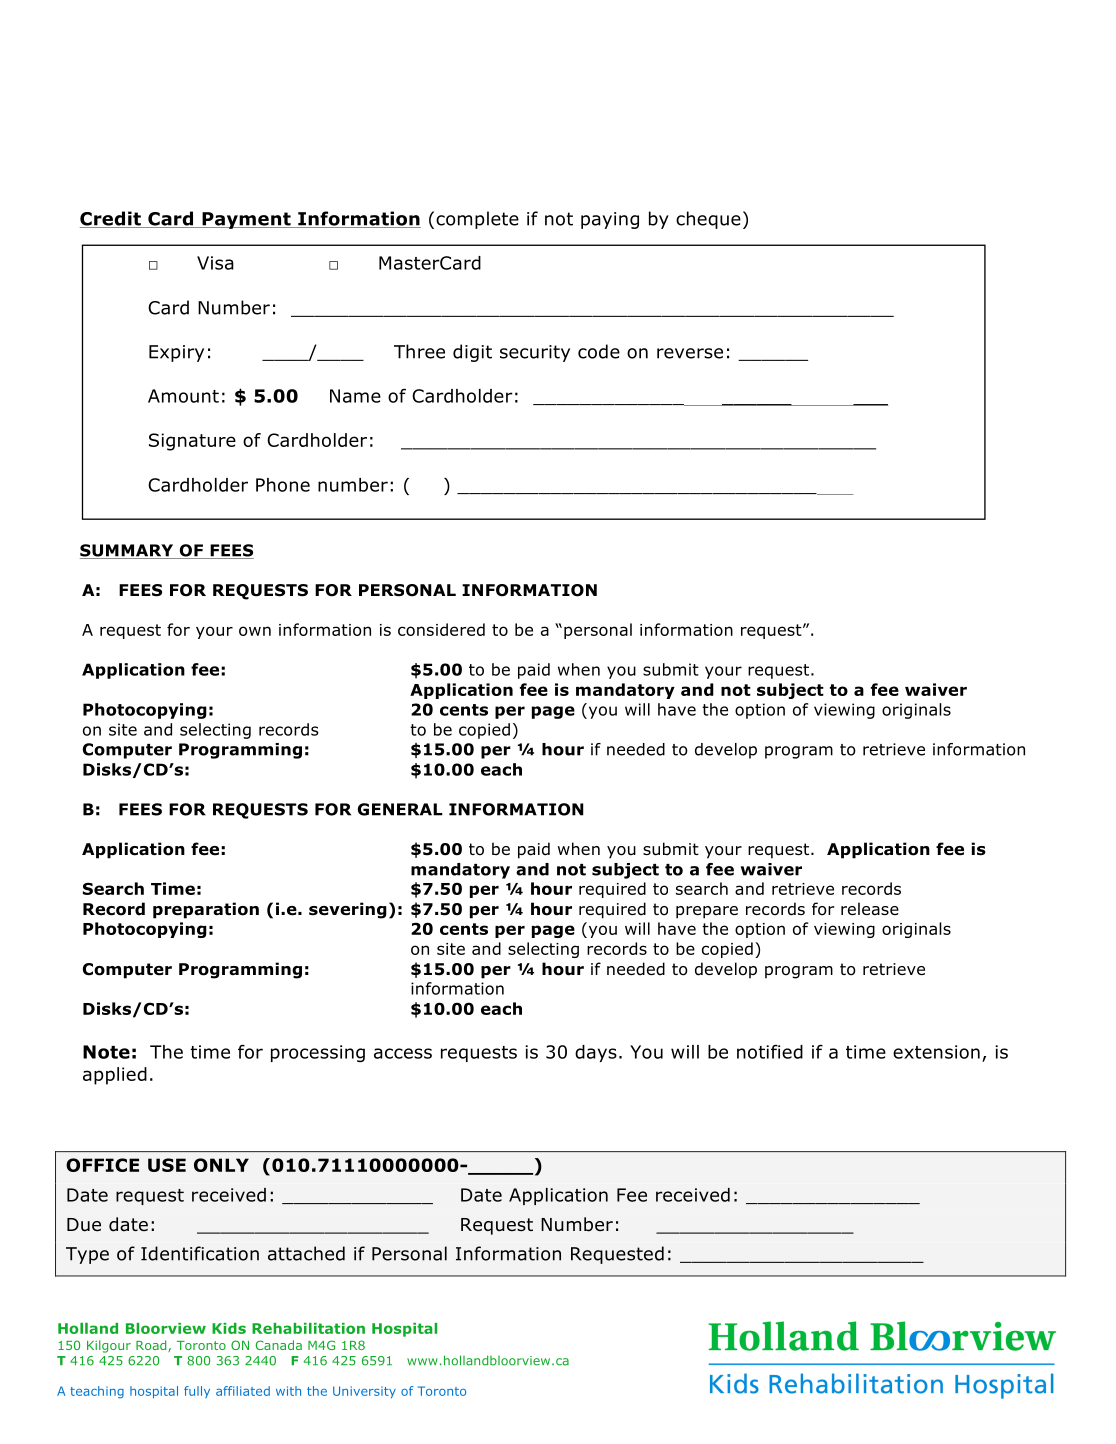 The height and width of the page is (1444, 1116). Describe the element at coordinates (215, 263) in the page. I see `Visa` at that location.
